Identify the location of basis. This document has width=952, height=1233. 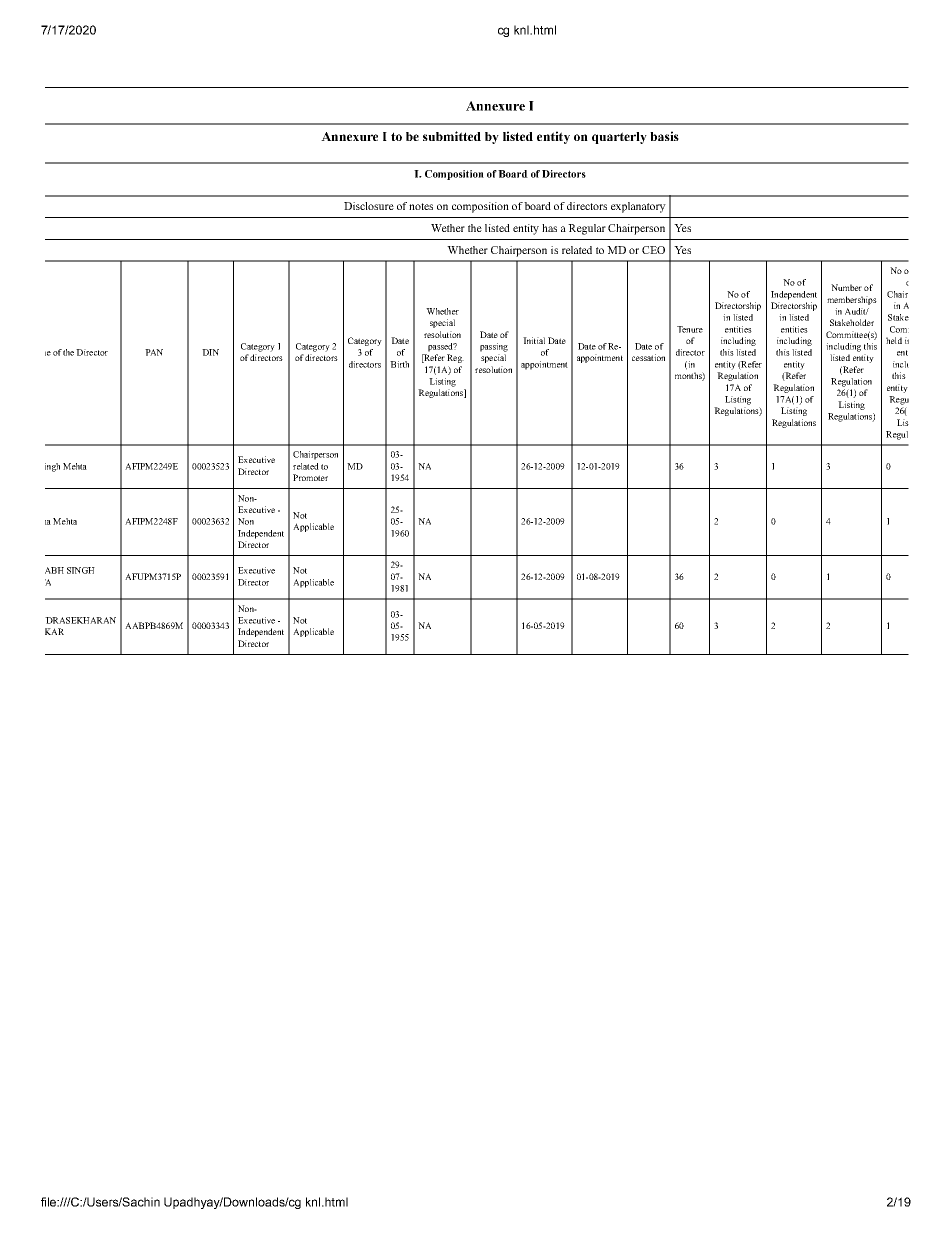
(664, 136).
